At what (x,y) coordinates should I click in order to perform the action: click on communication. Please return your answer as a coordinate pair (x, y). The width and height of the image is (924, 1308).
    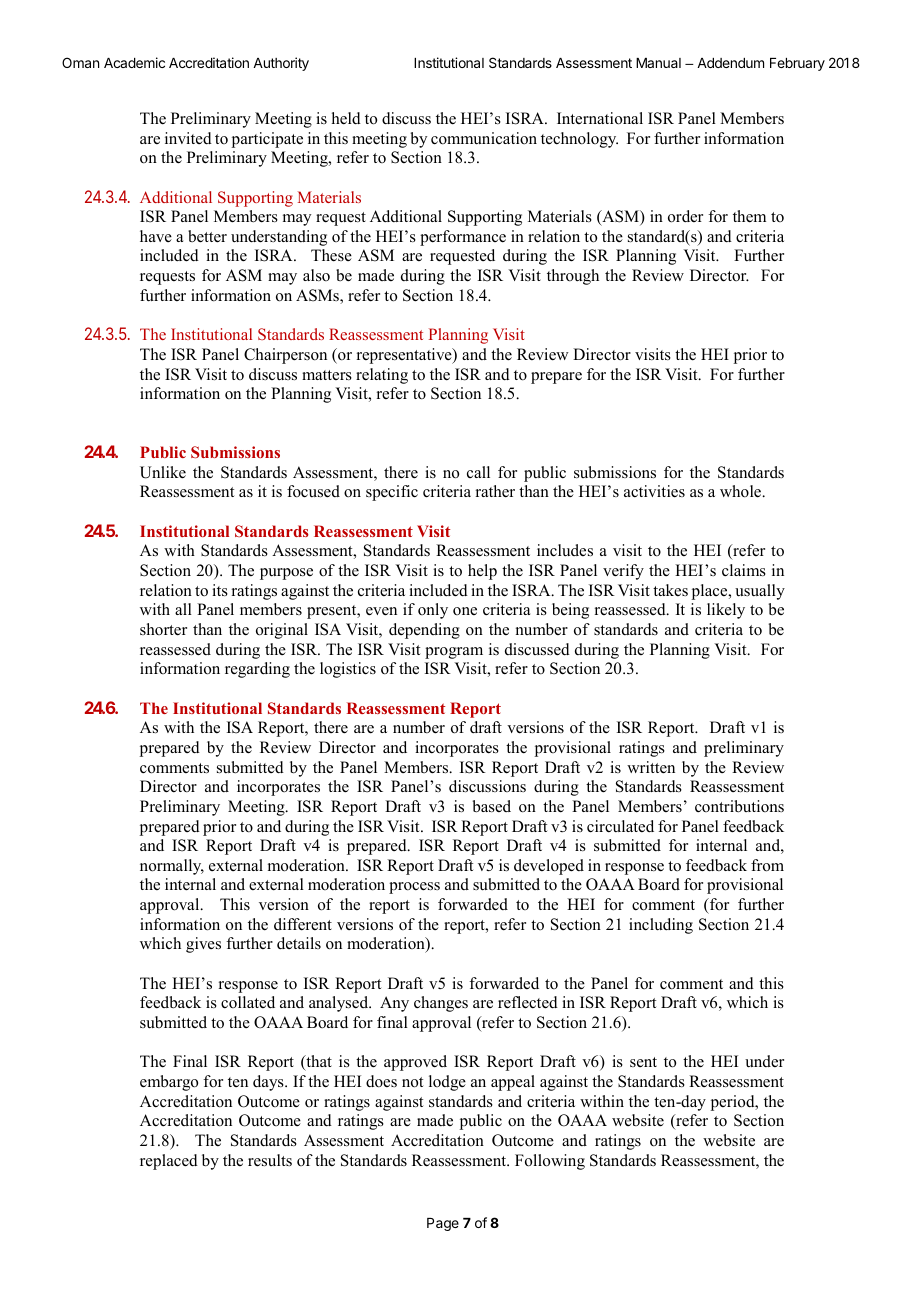
    Looking at the image, I should click on (484, 138).
